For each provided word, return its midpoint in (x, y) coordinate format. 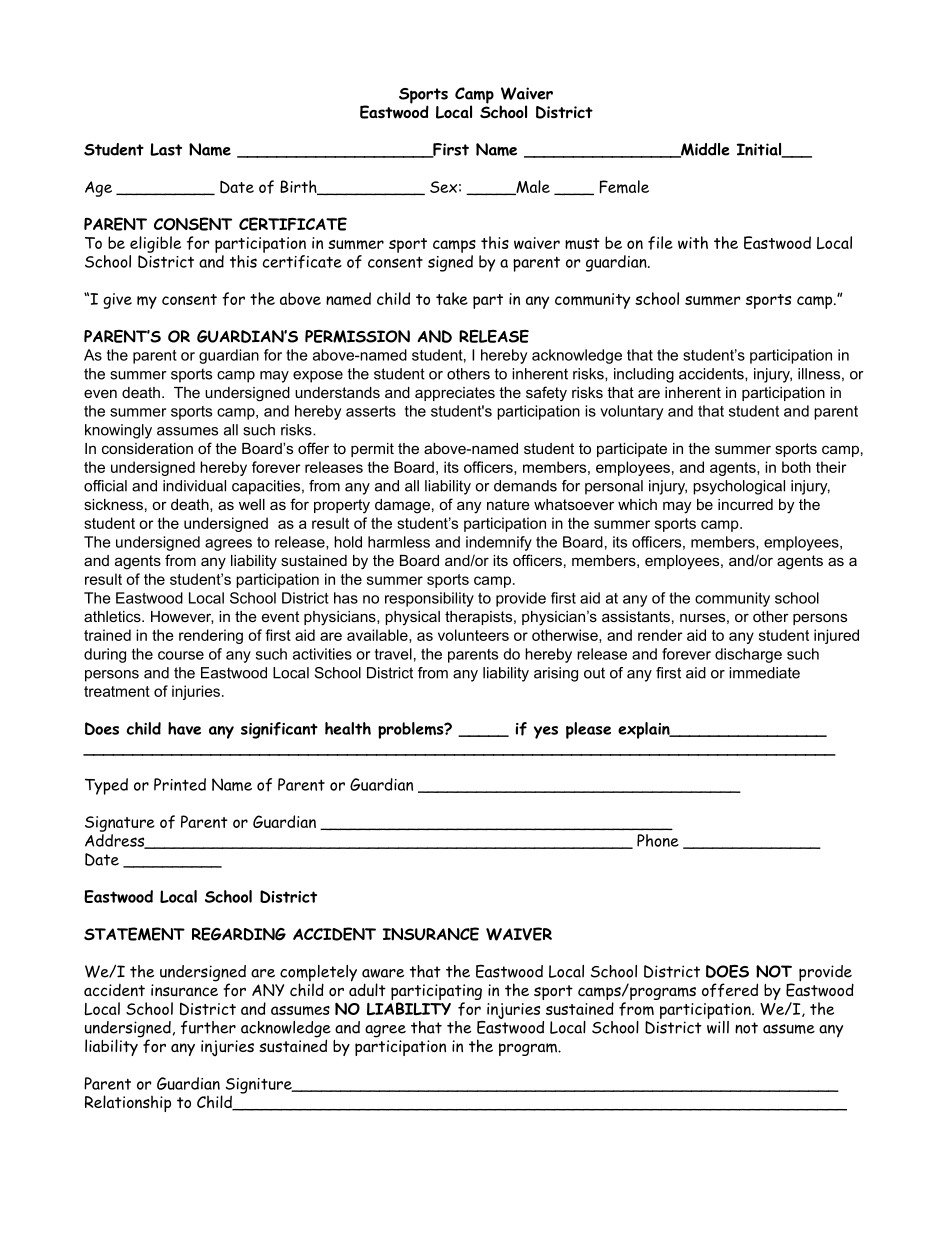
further (208, 1027)
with (693, 242)
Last (166, 149)
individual (194, 486)
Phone (658, 840)
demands (525, 486)
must (582, 244)
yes (546, 732)
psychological (739, 487)
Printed (180, 784)
